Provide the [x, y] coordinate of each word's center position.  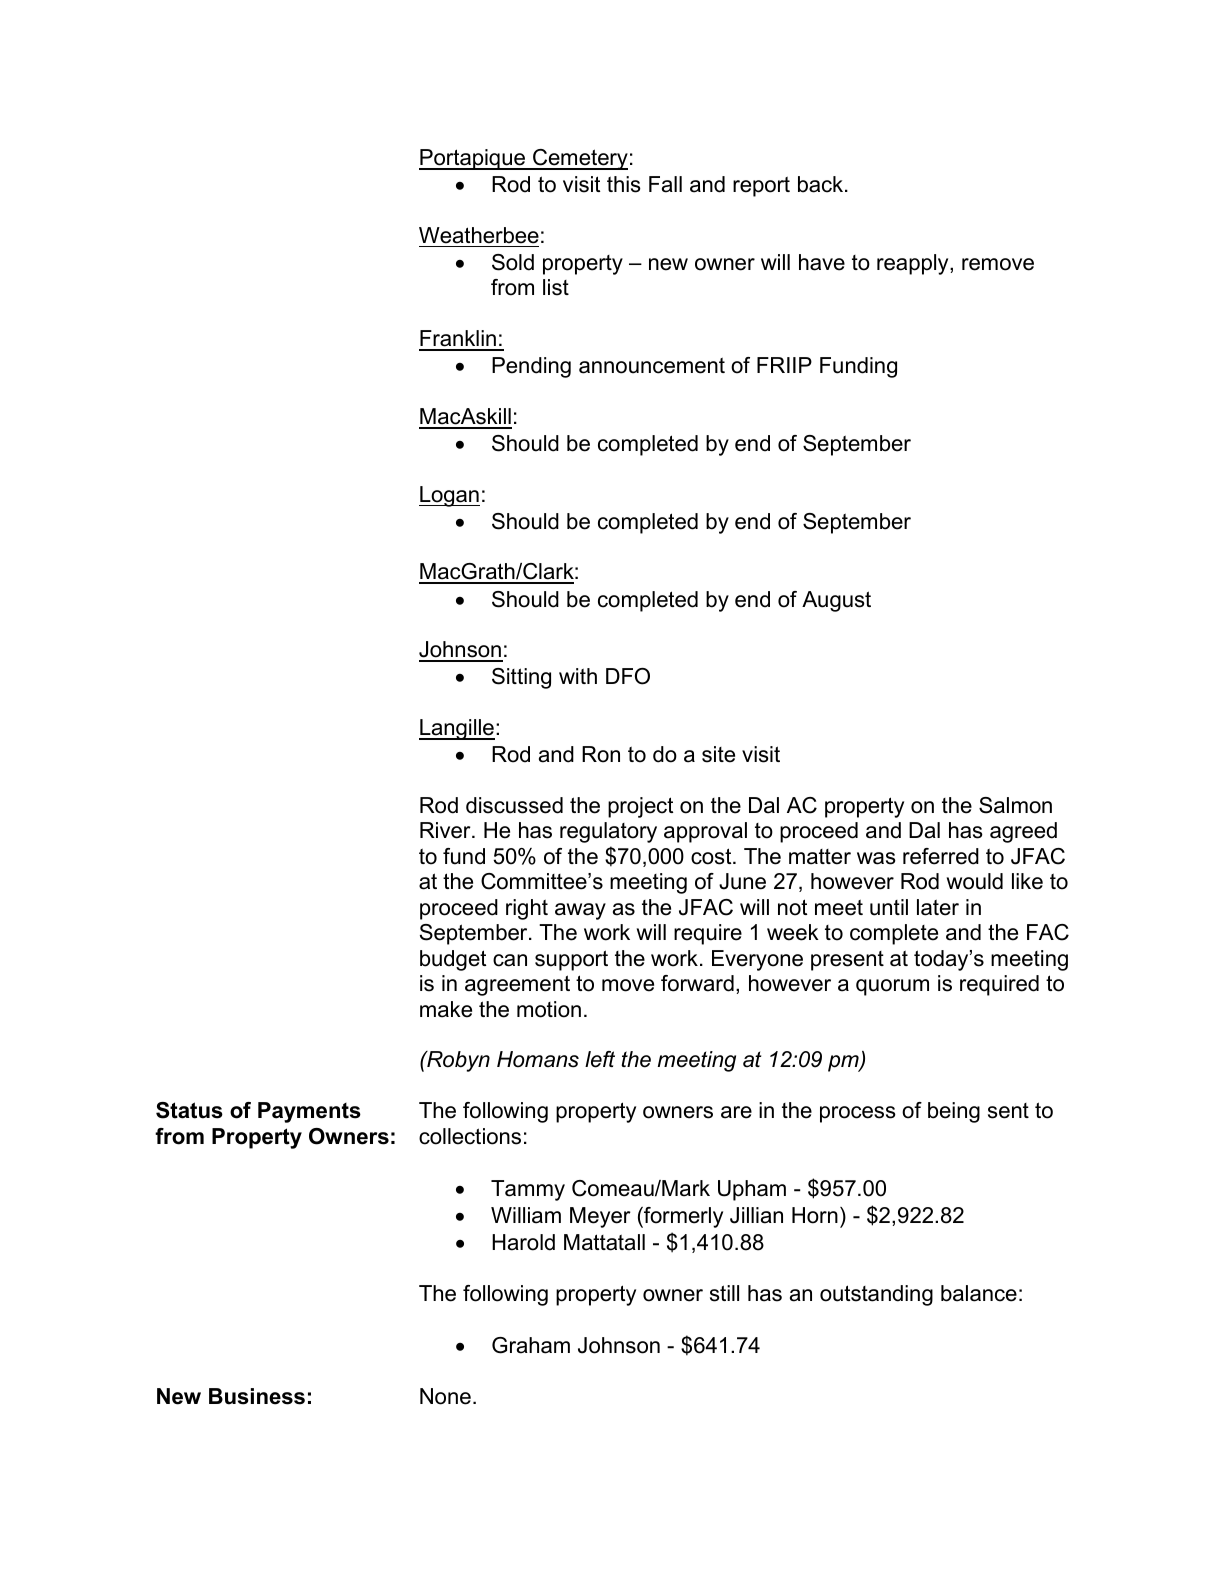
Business [257, 1396]
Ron [601, 754]
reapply [914, 264]
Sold [513, 262]
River [446, 830]
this [624, 184]
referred [941, 856]
